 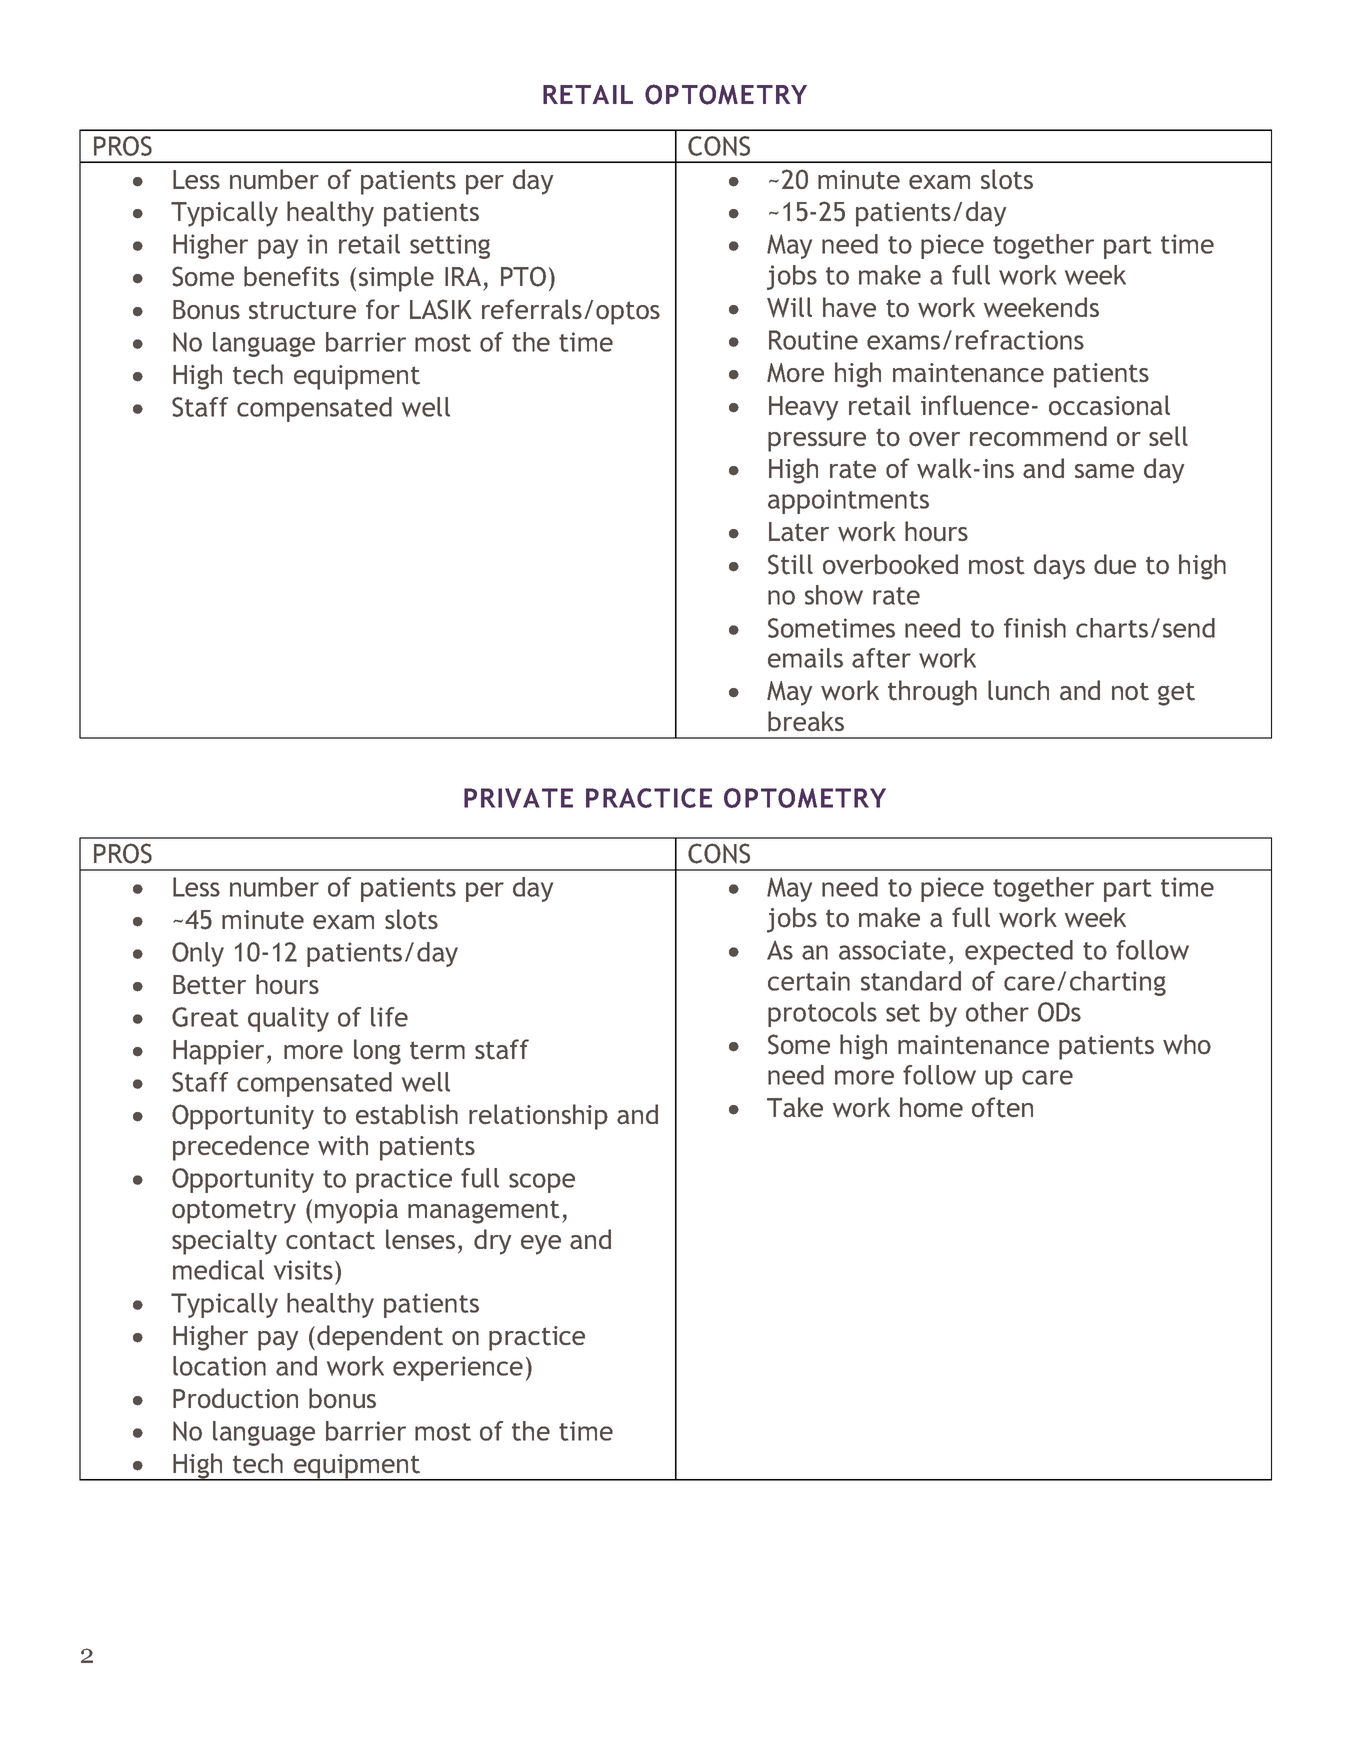 What do you see at coordinates (1059, 567) in the document?
I see `days` at bounding box center [1059, 567].
